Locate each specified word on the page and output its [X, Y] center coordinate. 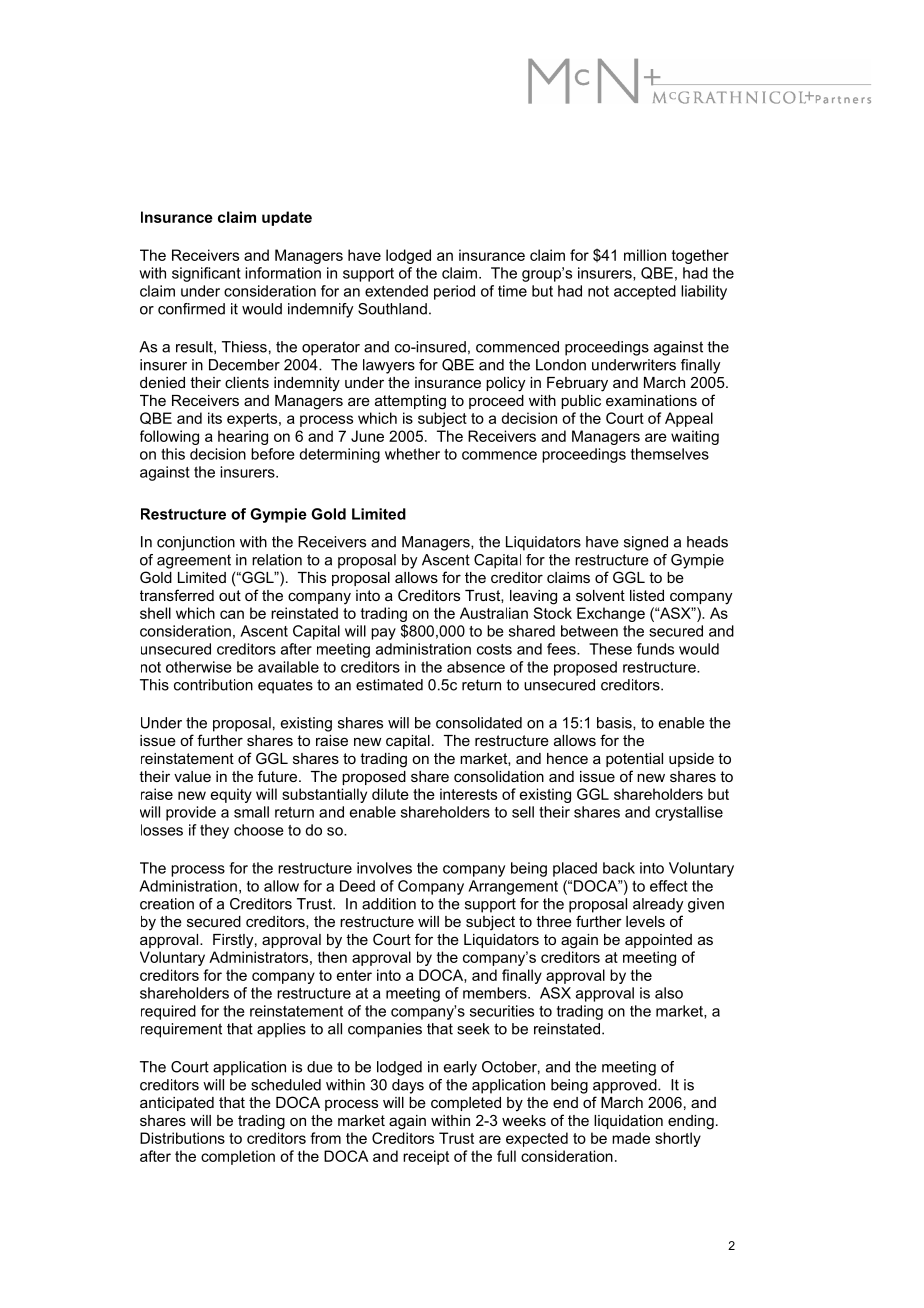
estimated [389, 685]
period [454, 292]
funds [655, 649]
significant [206, 274]
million [645, 255]
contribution [213, 685]
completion [238, 1157]
